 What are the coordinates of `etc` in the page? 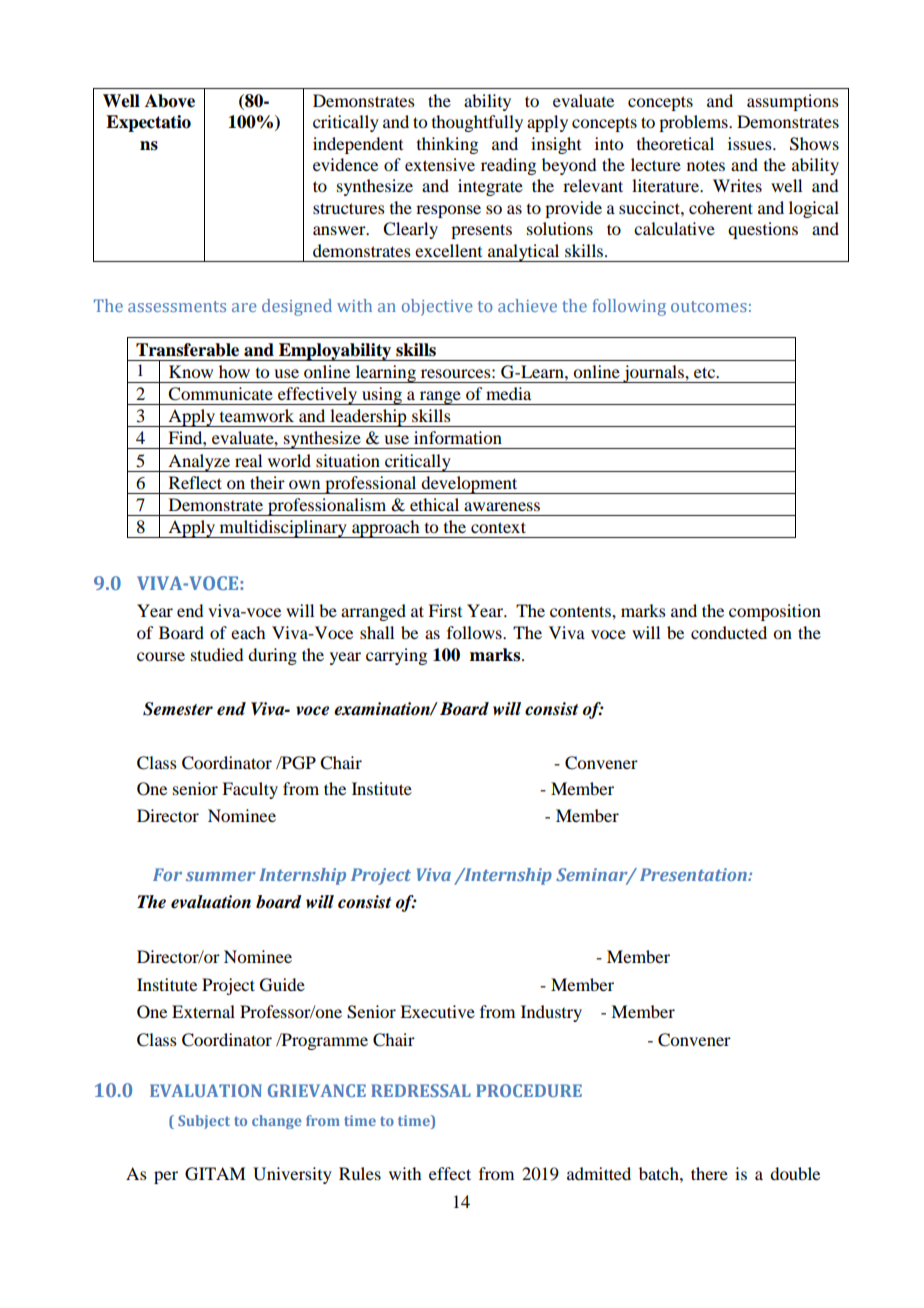 It's located at (706, 372).
